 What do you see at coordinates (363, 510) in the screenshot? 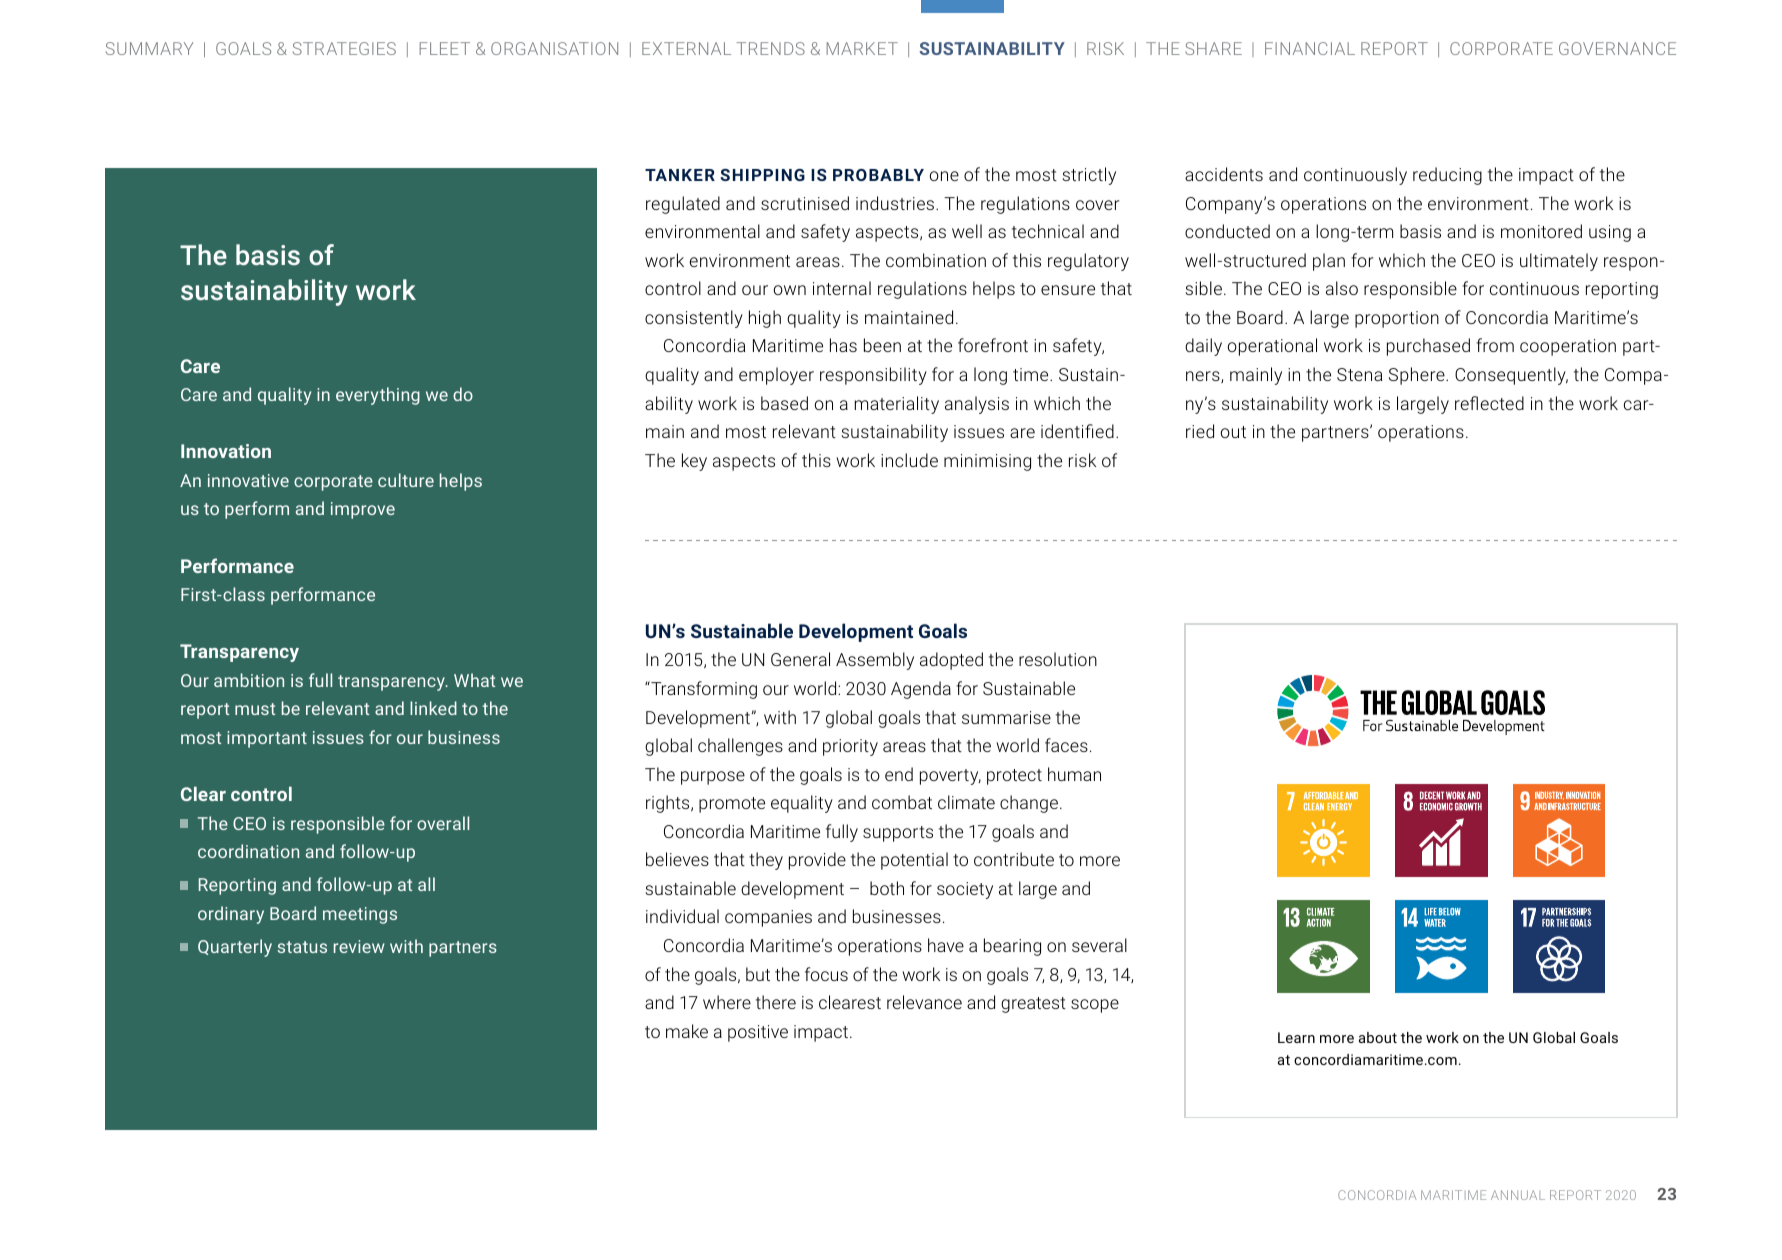
I see `improve` at bounding box center [363, 510].
